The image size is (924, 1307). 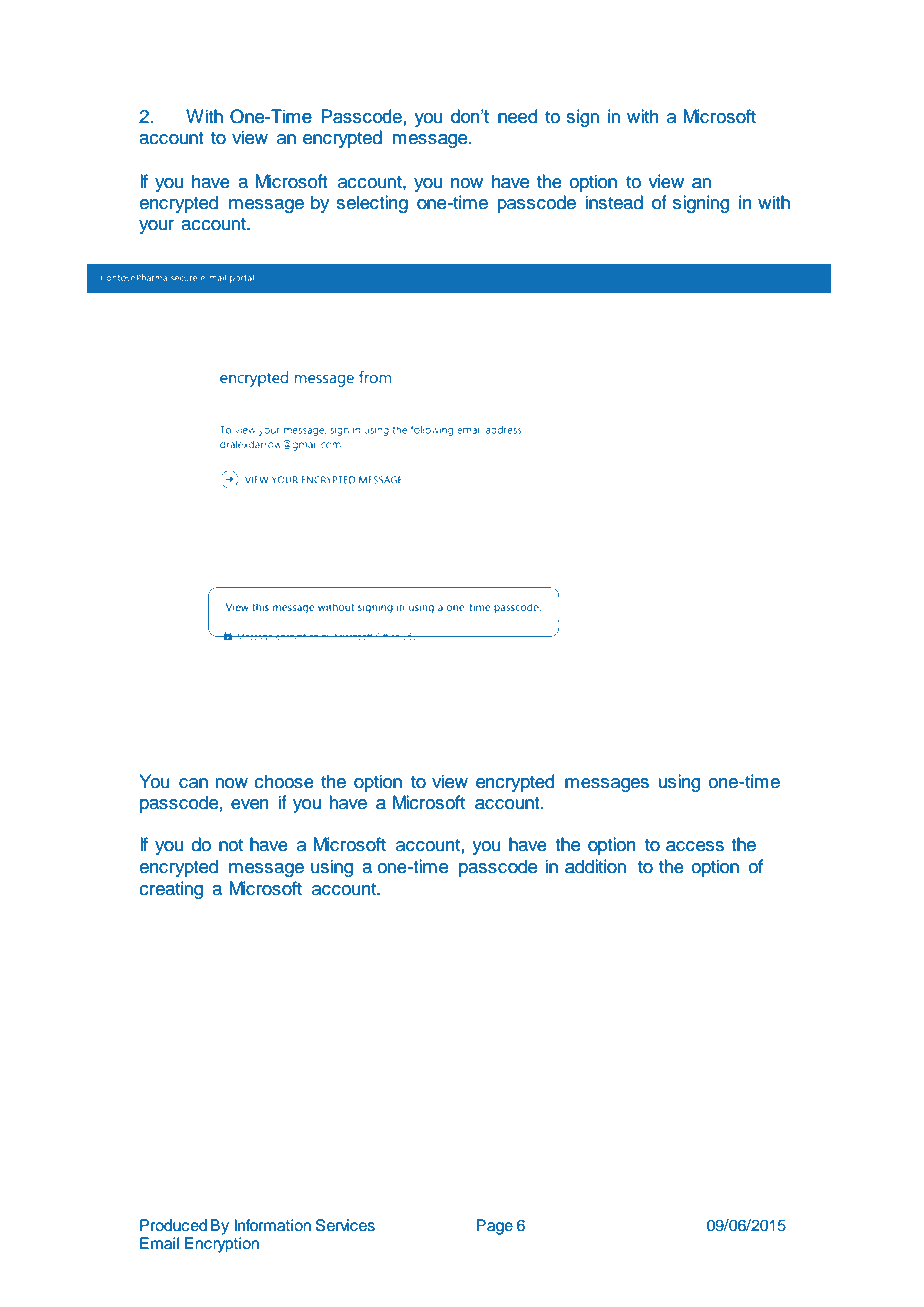 I want to click on Encryption, so click(x=222, y=1245).
